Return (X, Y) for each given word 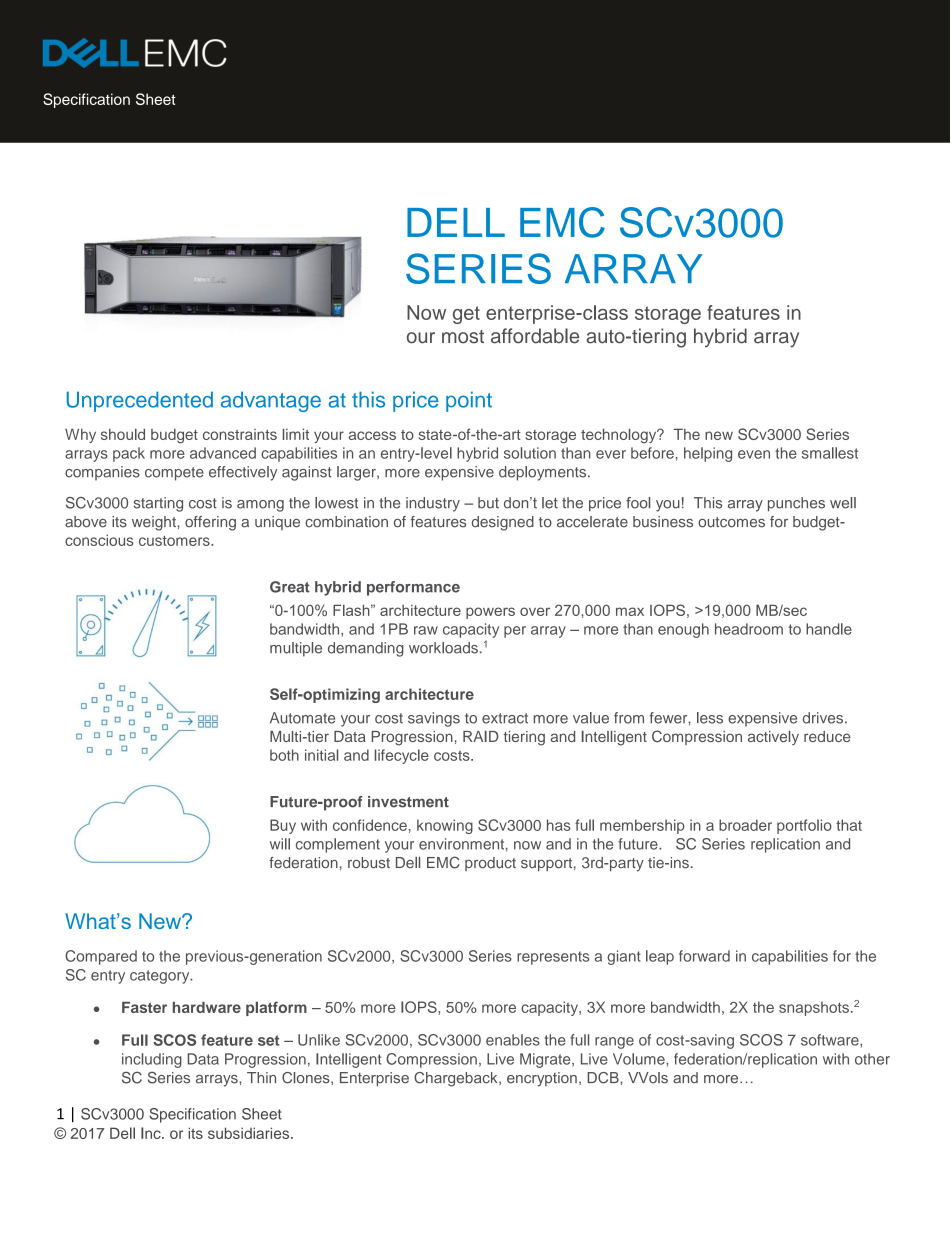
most (463, 337)
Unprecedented (140, 401)
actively (773, 738)
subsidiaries (250, 1133)
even (754, 454)
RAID (481, 736)
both (284, 755)
